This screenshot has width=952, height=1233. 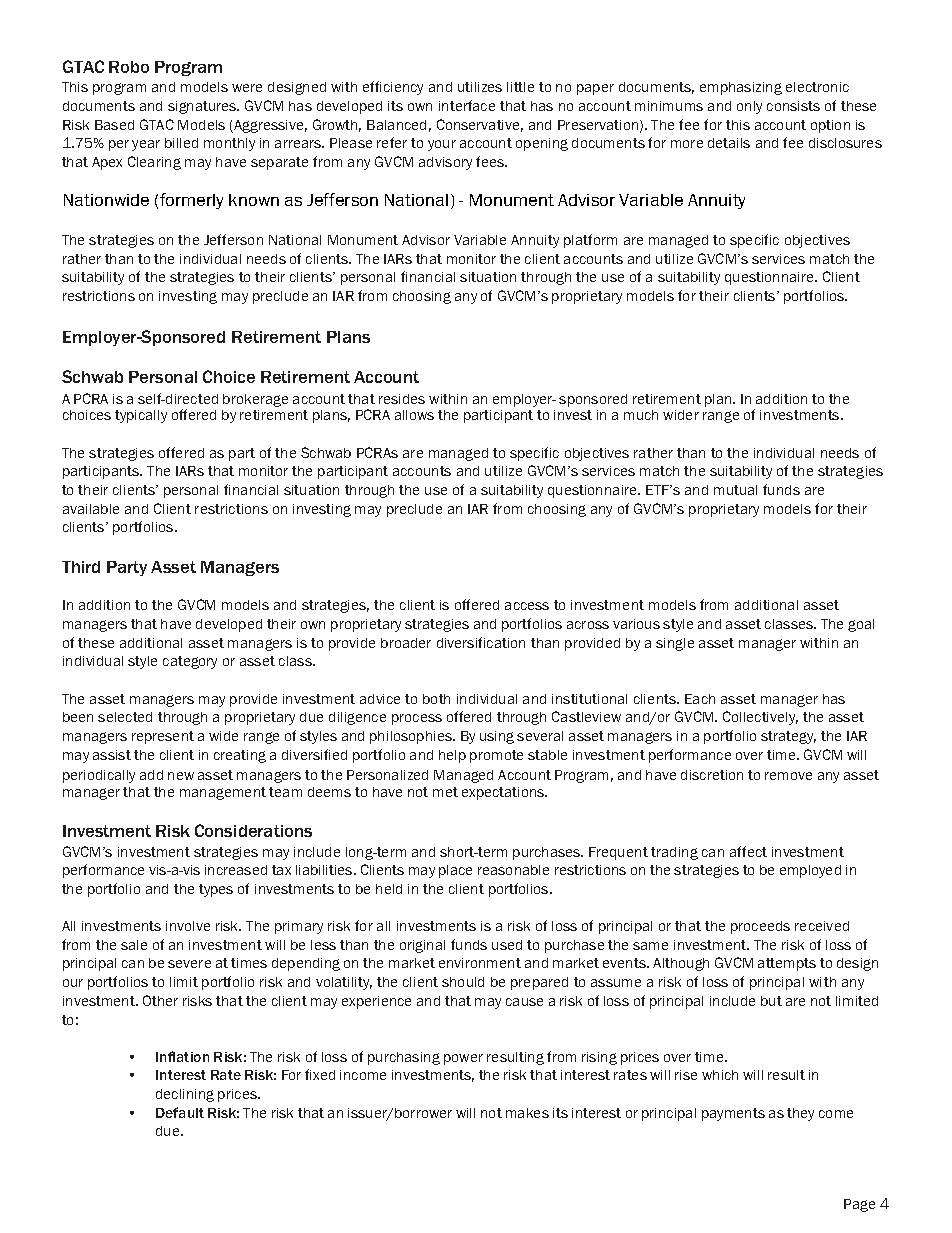 What do you see at coordinates (203, 107) in the screenshot?
I see `signatures` at bounding box center [203, 107].
